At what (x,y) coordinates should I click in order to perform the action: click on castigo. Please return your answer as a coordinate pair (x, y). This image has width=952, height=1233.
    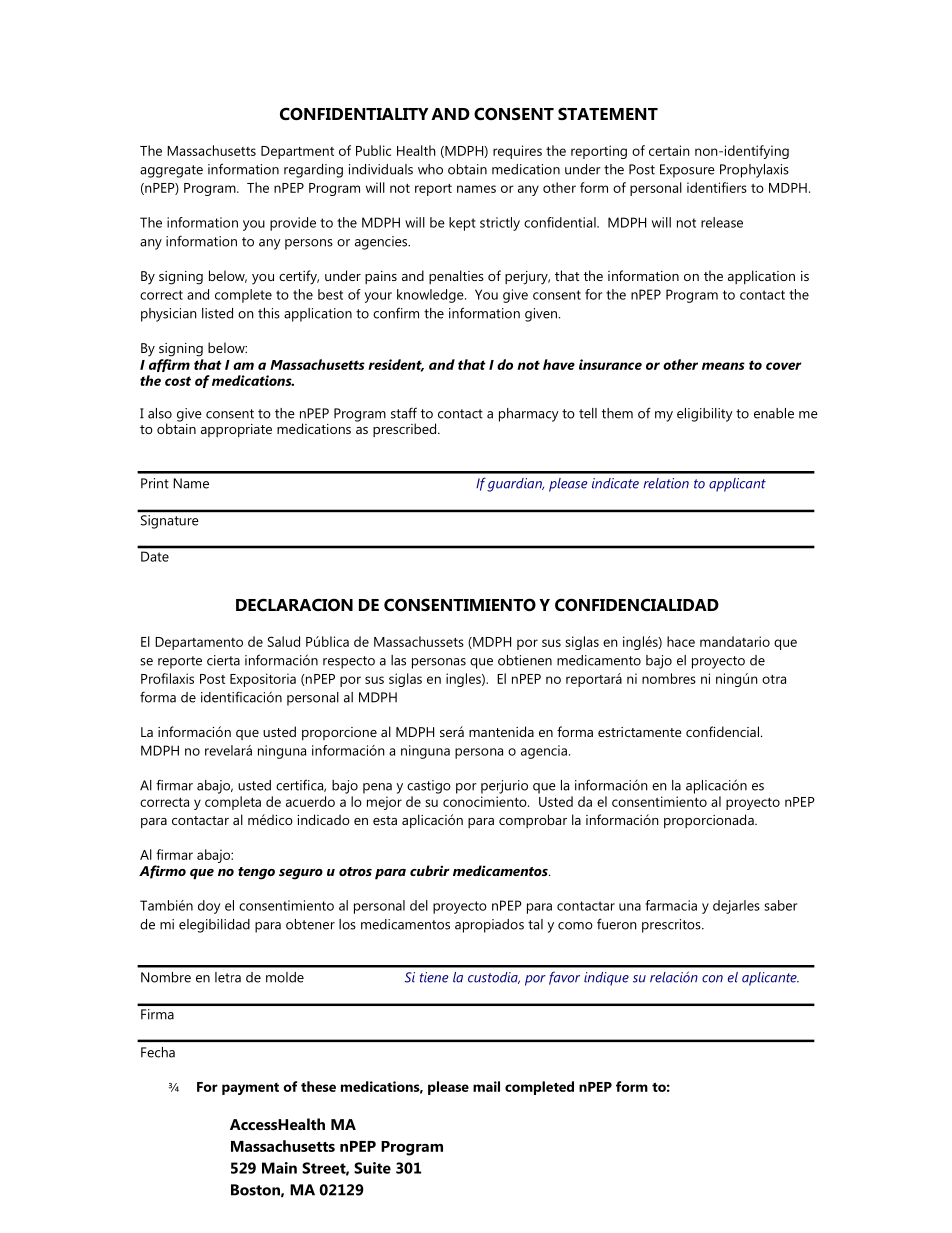
    Looking at the image, I should click on (429, 787).
